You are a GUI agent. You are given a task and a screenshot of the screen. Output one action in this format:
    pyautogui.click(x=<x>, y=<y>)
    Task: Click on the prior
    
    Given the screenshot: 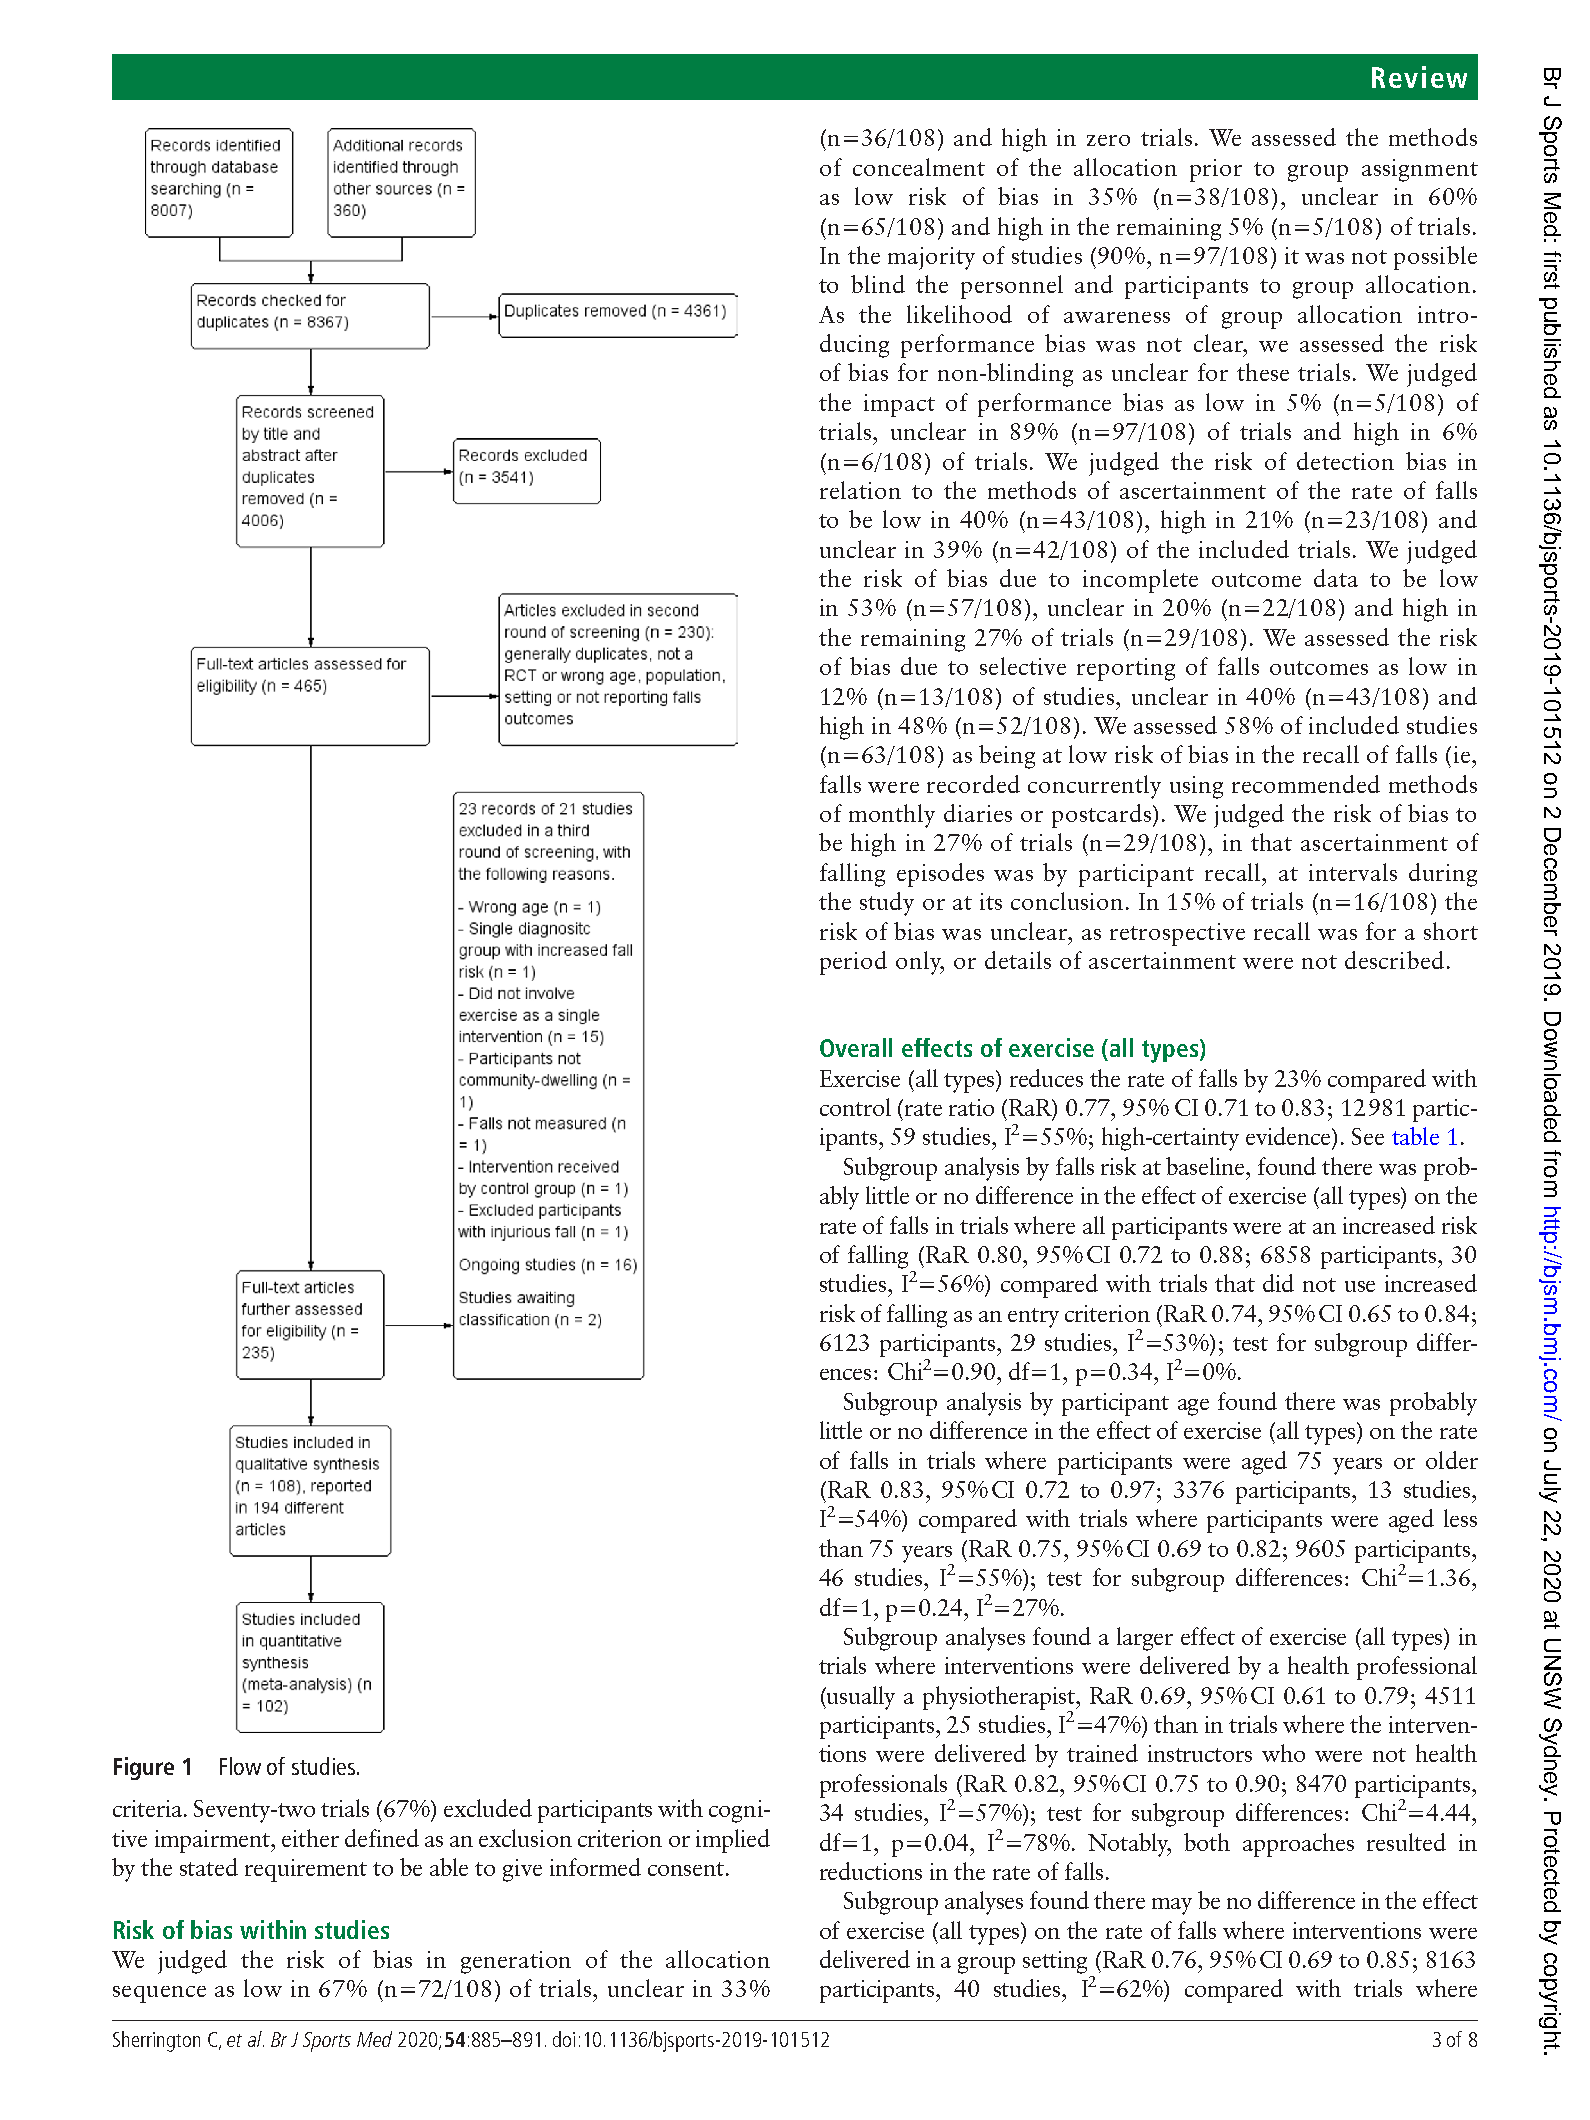 What is the action you would take?
    pyautogui.click(x=1216, y=170)
